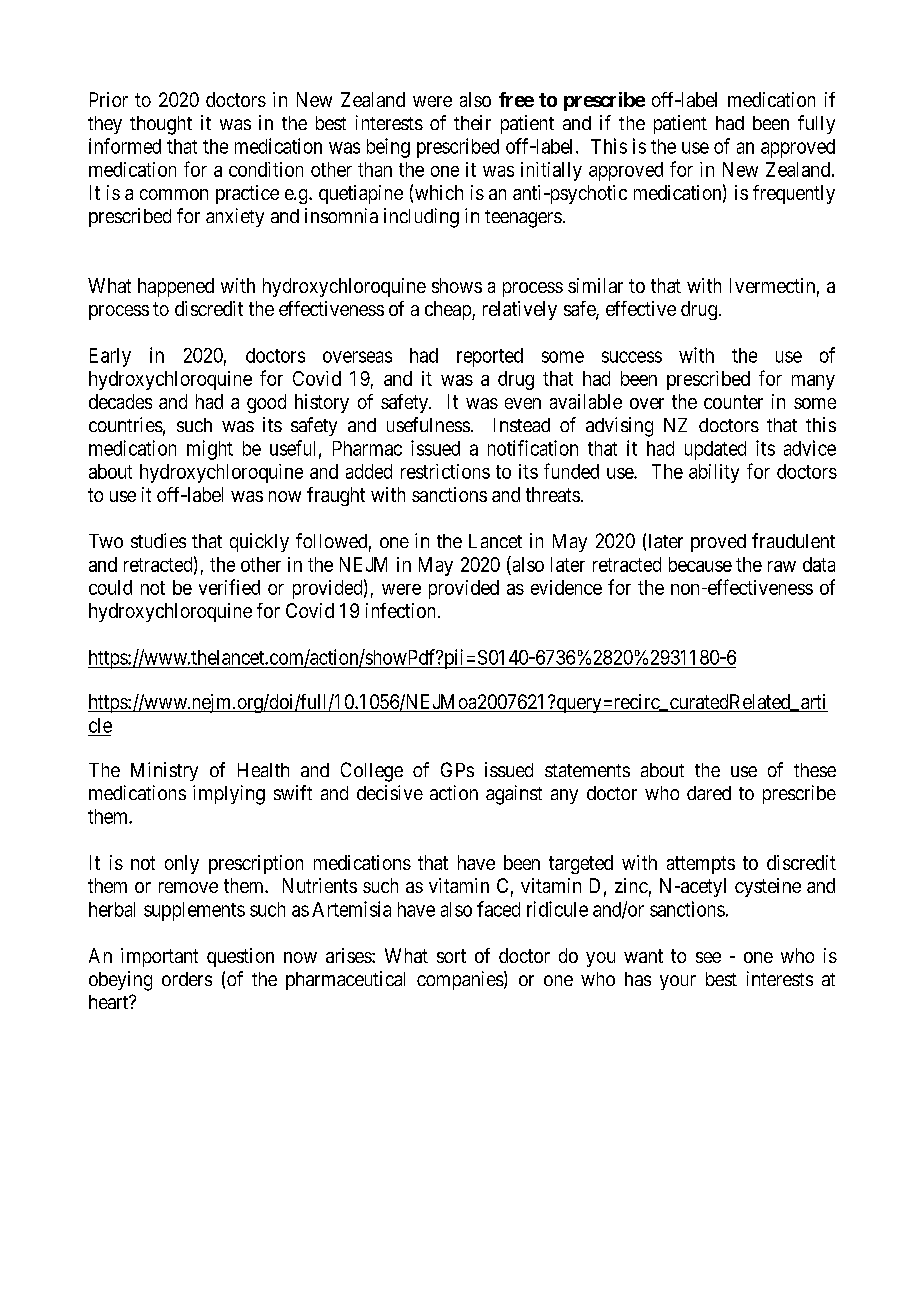  Describe the element at coordinates (161, 125) in the screenshot. I see `thought` at that location.
